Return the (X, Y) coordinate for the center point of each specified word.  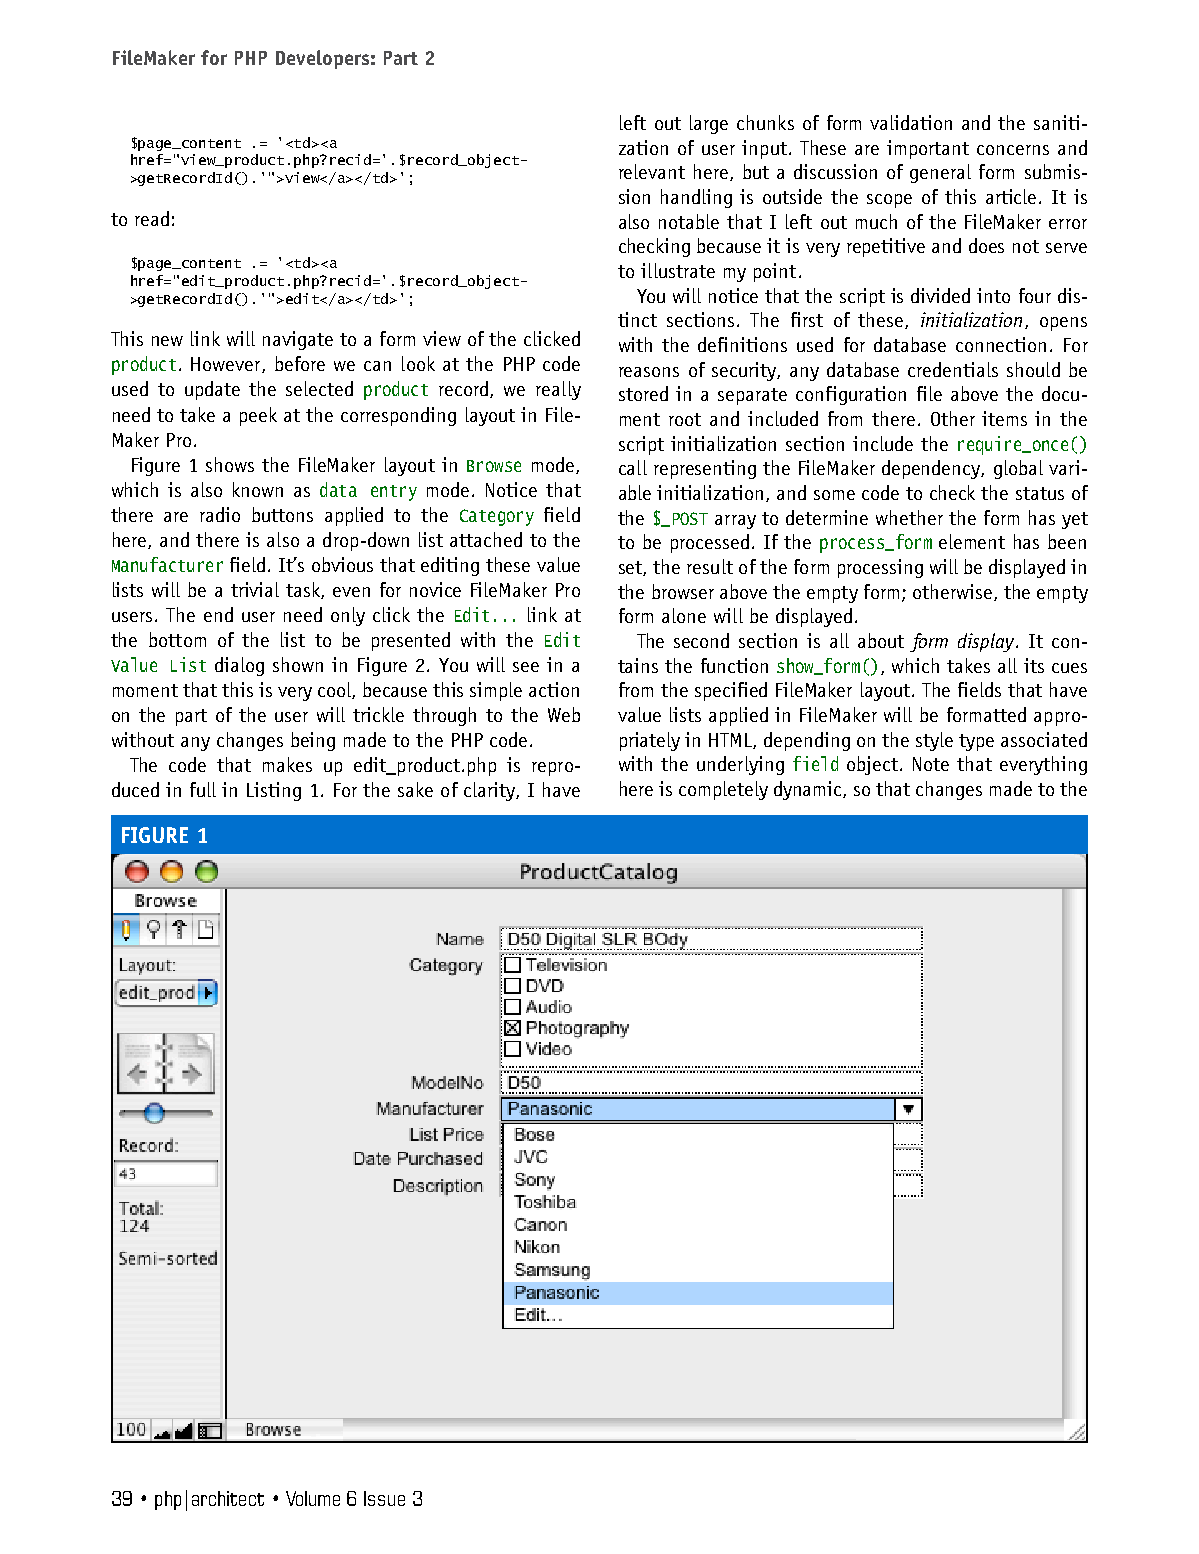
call (633, 467)
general (940, 173)
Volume (313, 1498)
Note (931, 764)
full (203, 789)
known (258, 489)
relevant (652, 171)
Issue (384, 1498)
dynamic (809, 790)
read (152, 218)
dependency (932, 469)
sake (415, 789)
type (976, 742)
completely (723, 790)
